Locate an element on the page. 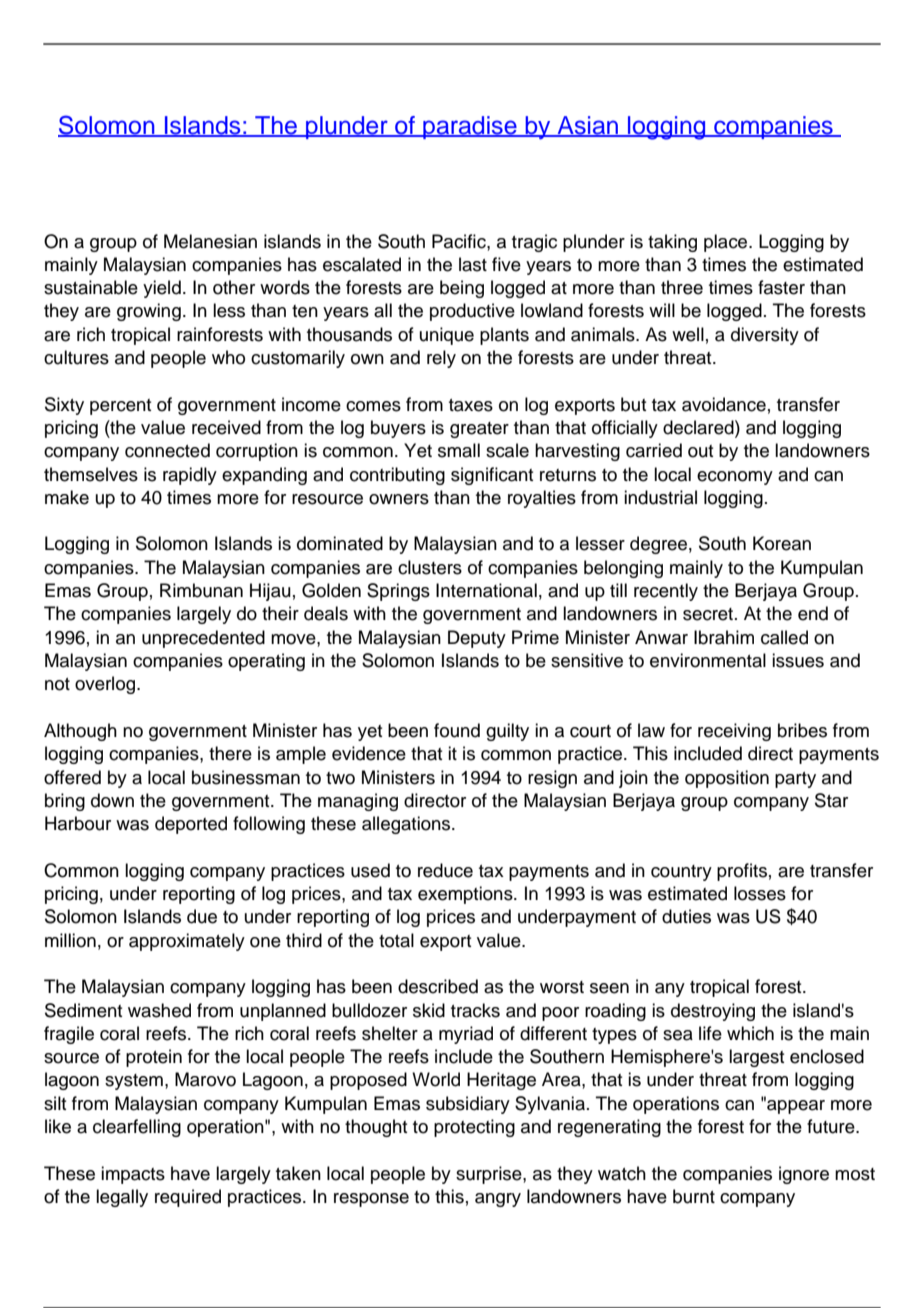 The height and width of the document is (1308, 924). yield is located at coordinates (162, 289).
